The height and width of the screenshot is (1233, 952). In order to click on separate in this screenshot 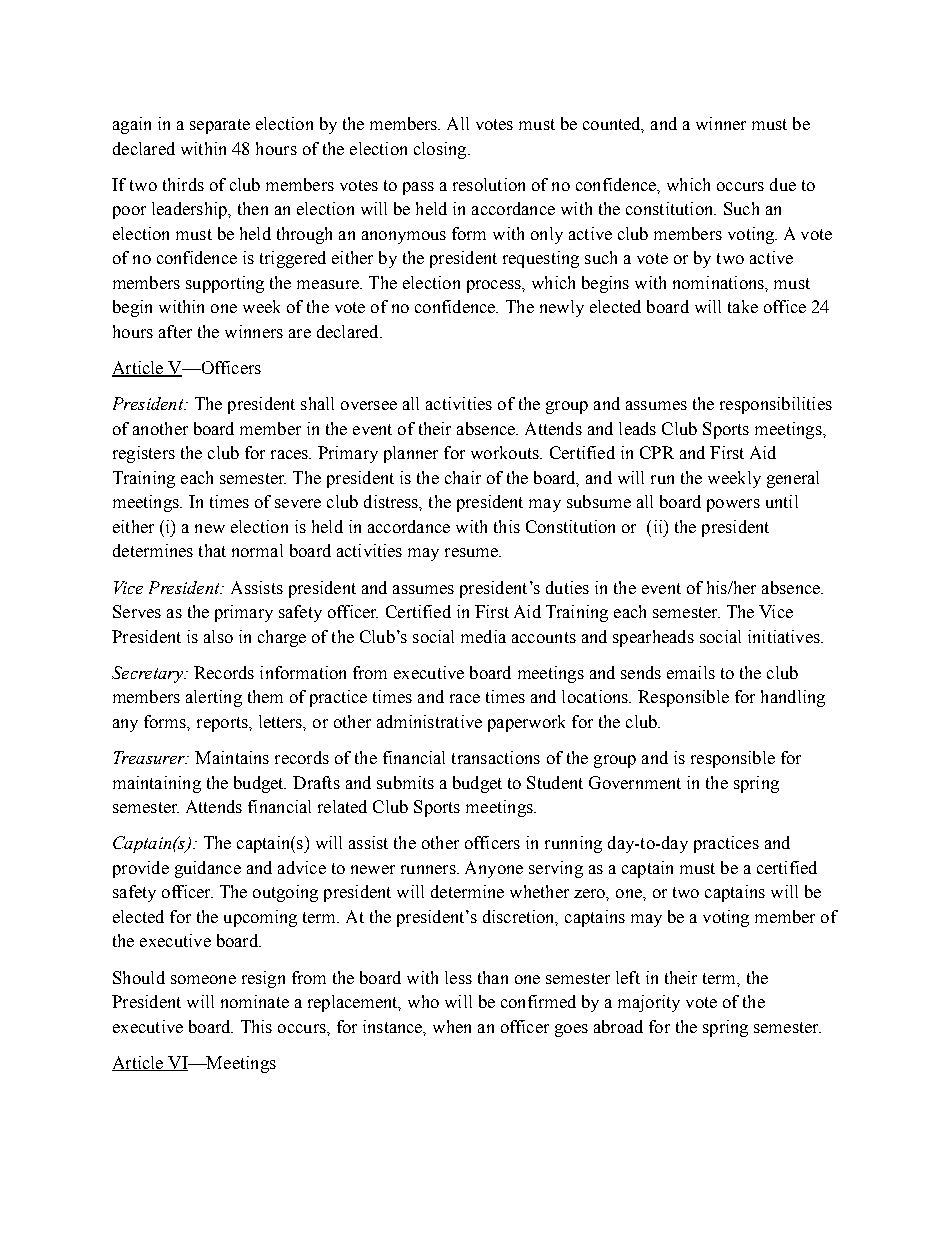, I will do `click(220, 126)`.
